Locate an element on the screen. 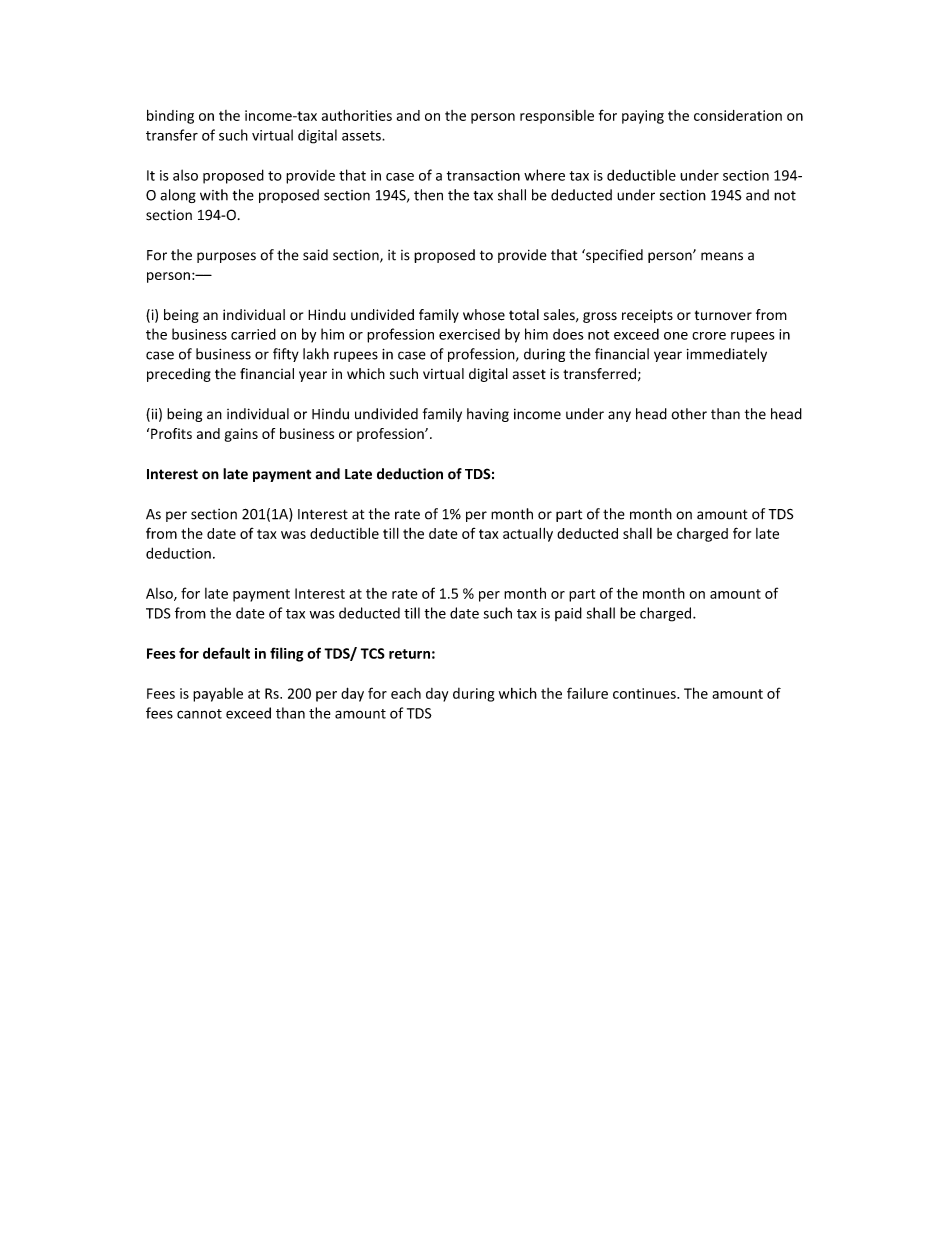 The width and height of the screenshot is (952, 1233). actually is located at coordinates (528, 535).
